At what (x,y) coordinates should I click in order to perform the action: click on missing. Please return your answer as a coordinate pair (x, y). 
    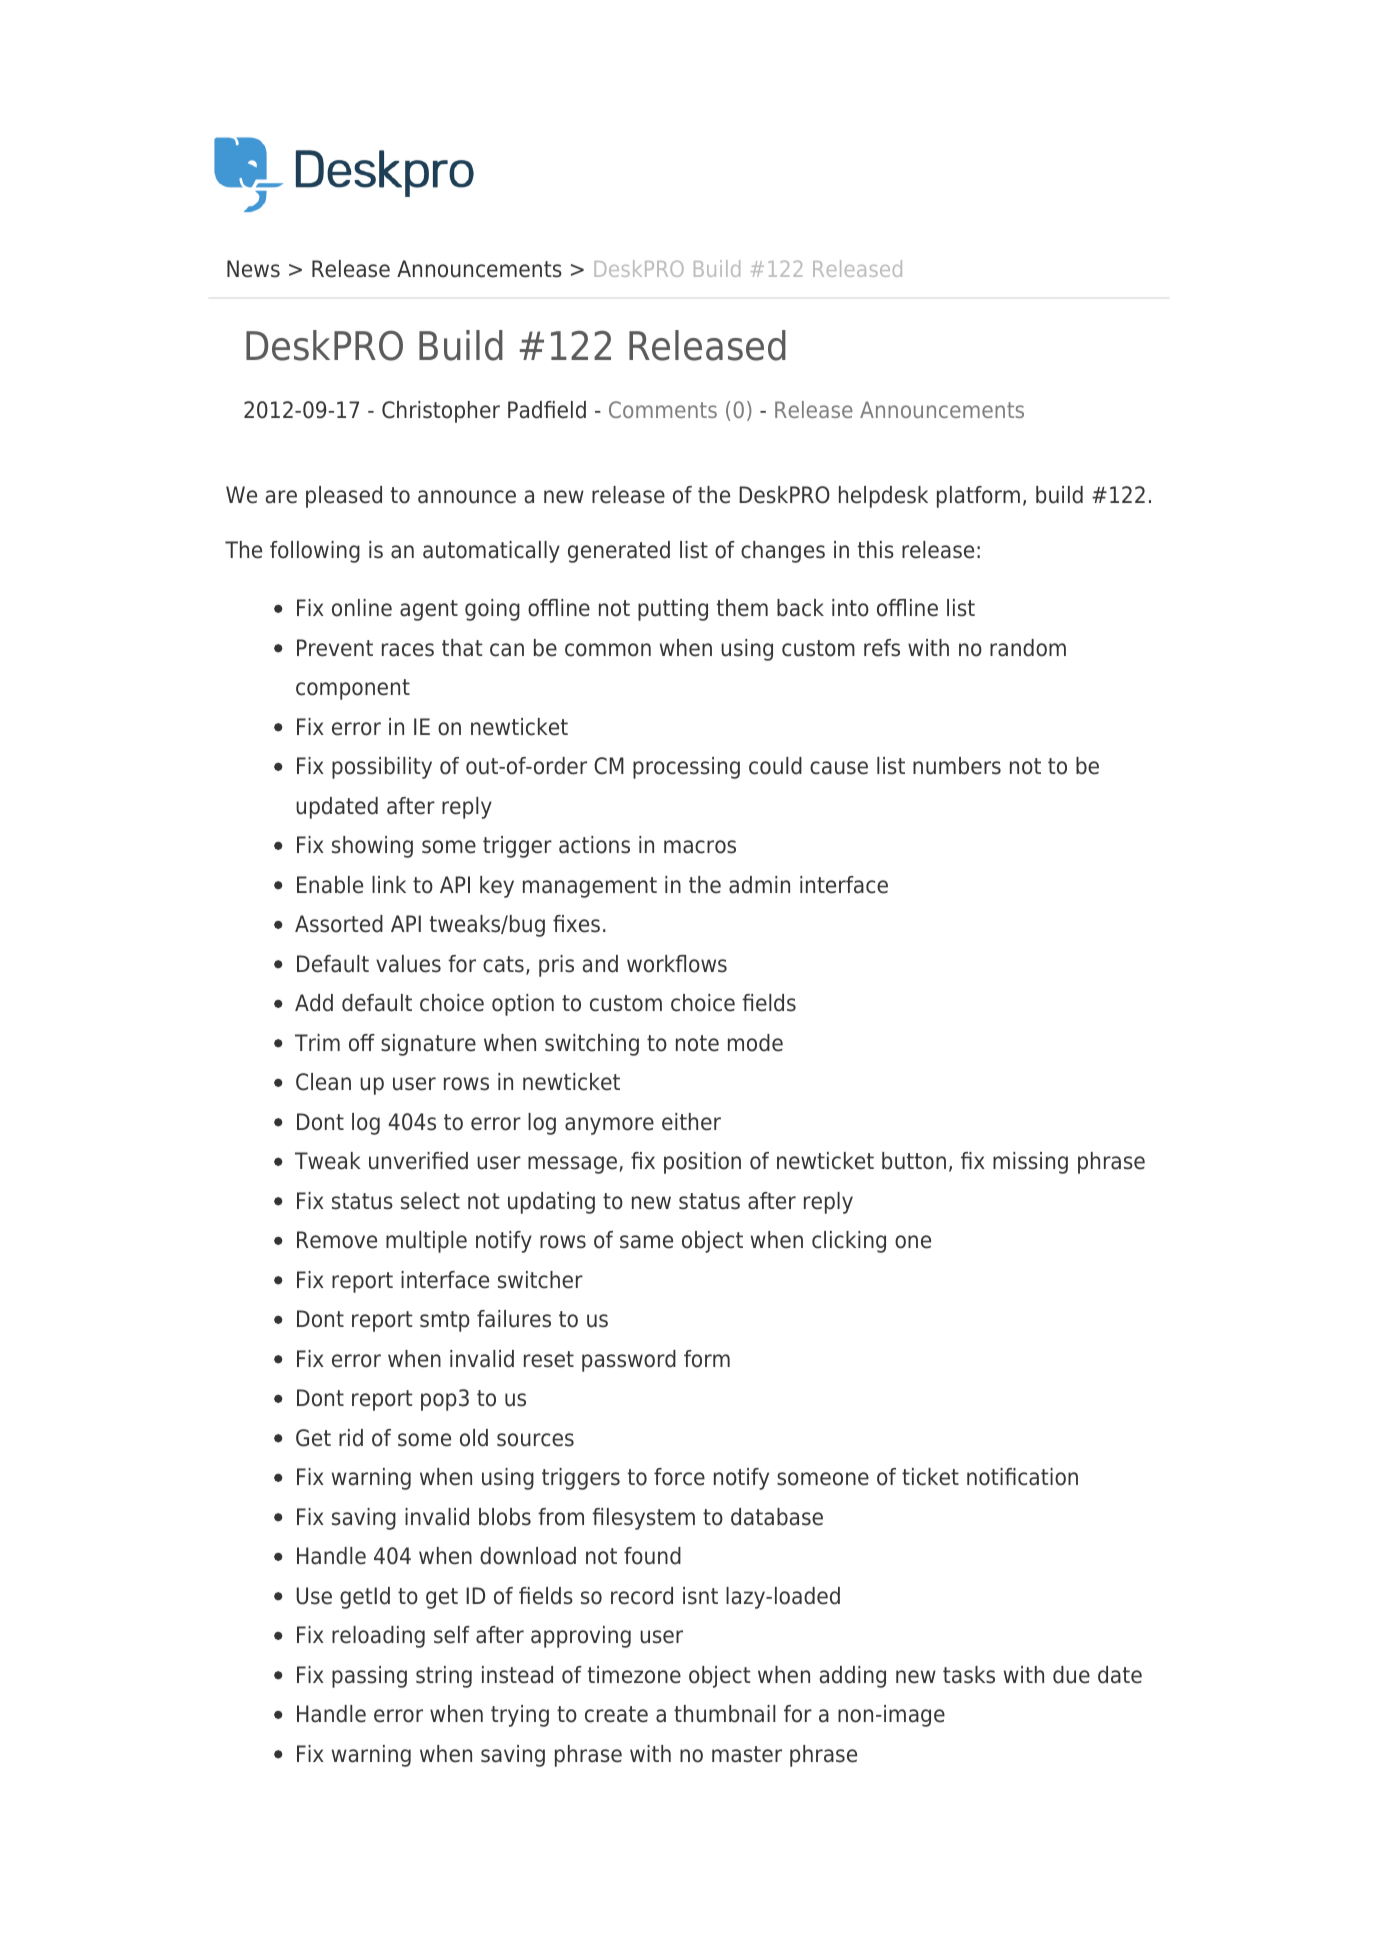
    Looking at the image, I should click on (1030, 1163).
